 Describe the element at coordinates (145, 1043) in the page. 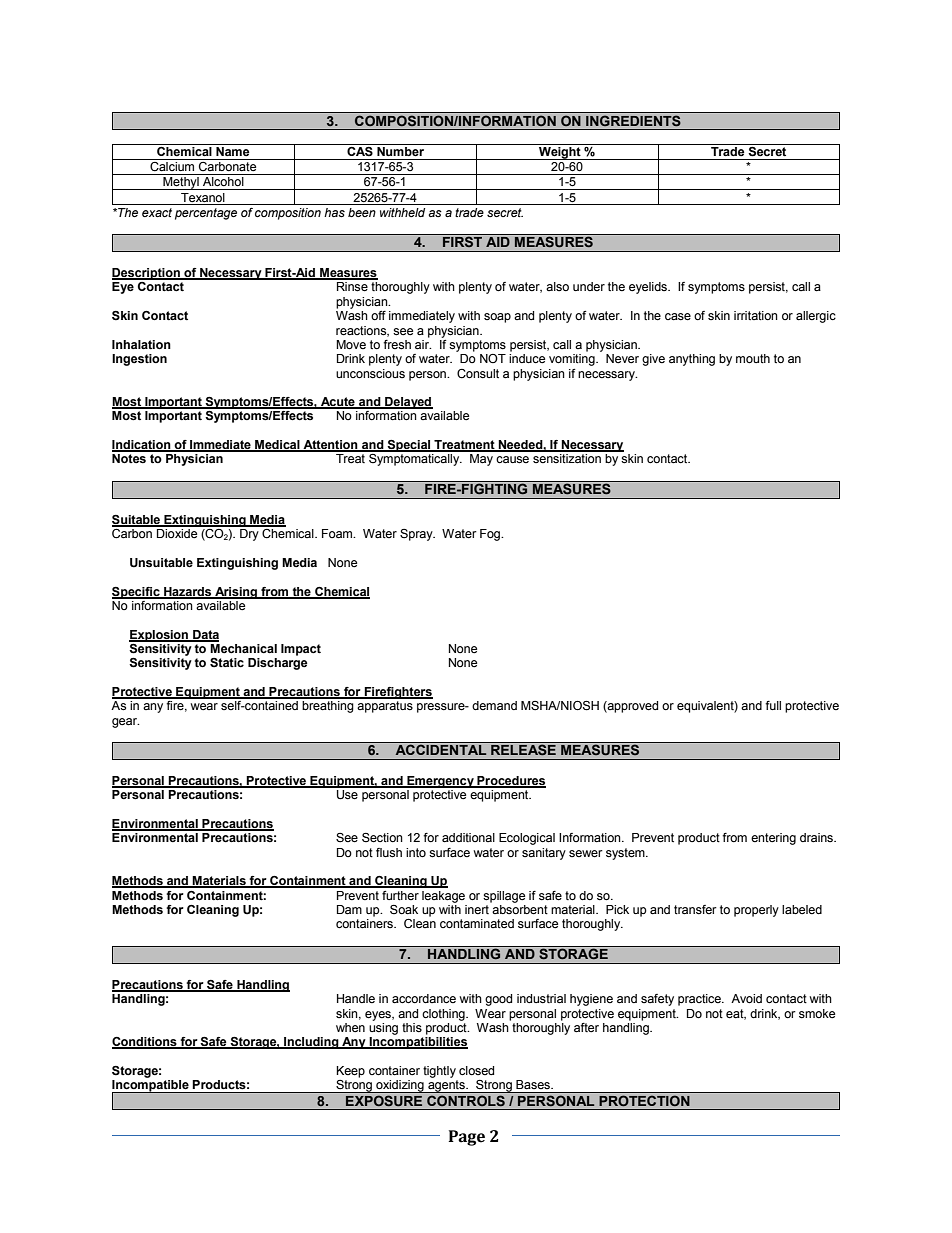

I see `Conditions` at that location.
